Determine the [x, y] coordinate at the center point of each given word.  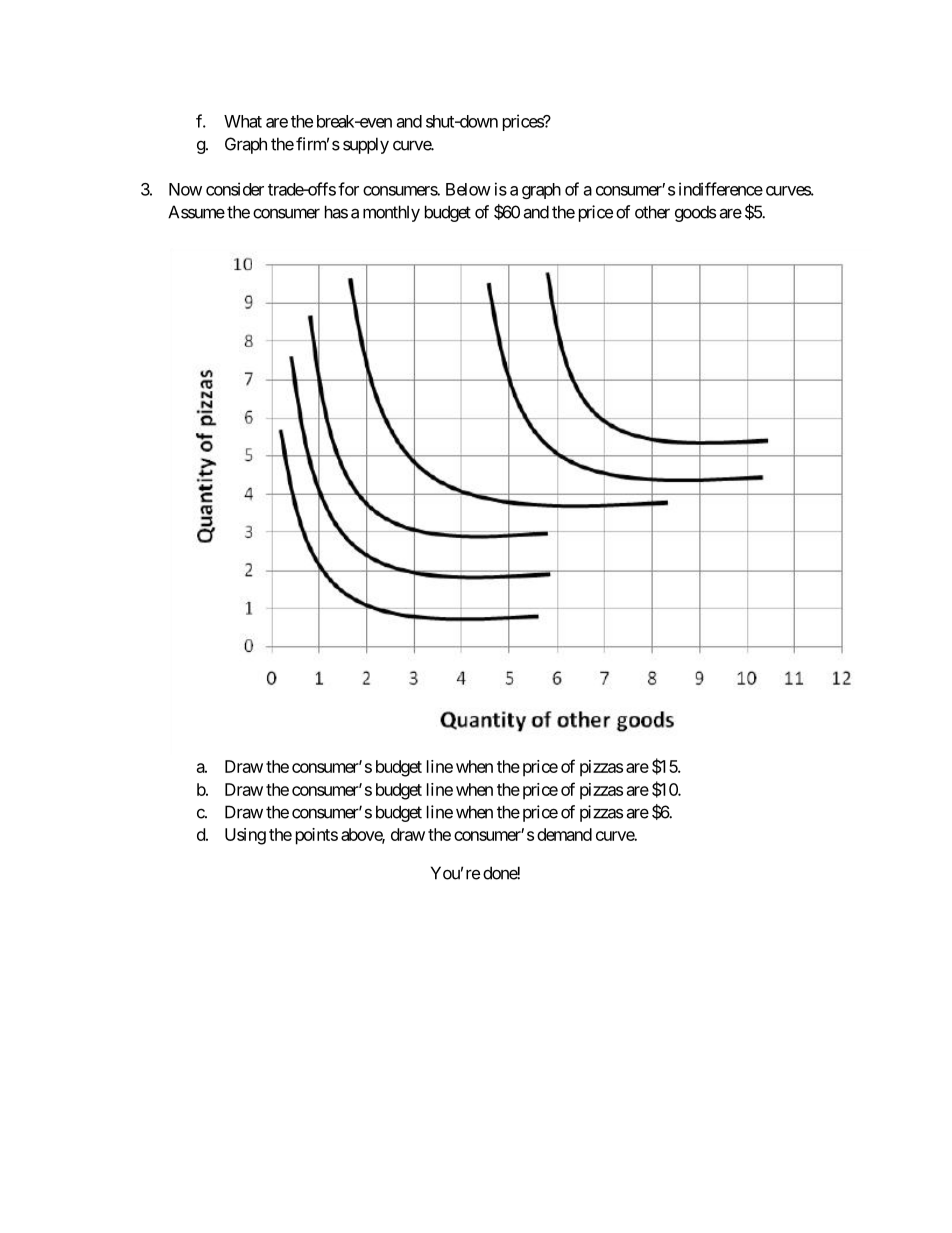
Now [185, 189]
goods [695, 213]
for [348, 189]
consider [235, 189]
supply [366, 145]
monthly [391, 213]
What [243, 121]
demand [564, 834]
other [652, 212]
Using [245, 836]
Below [468, 189]
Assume [196, 212]
